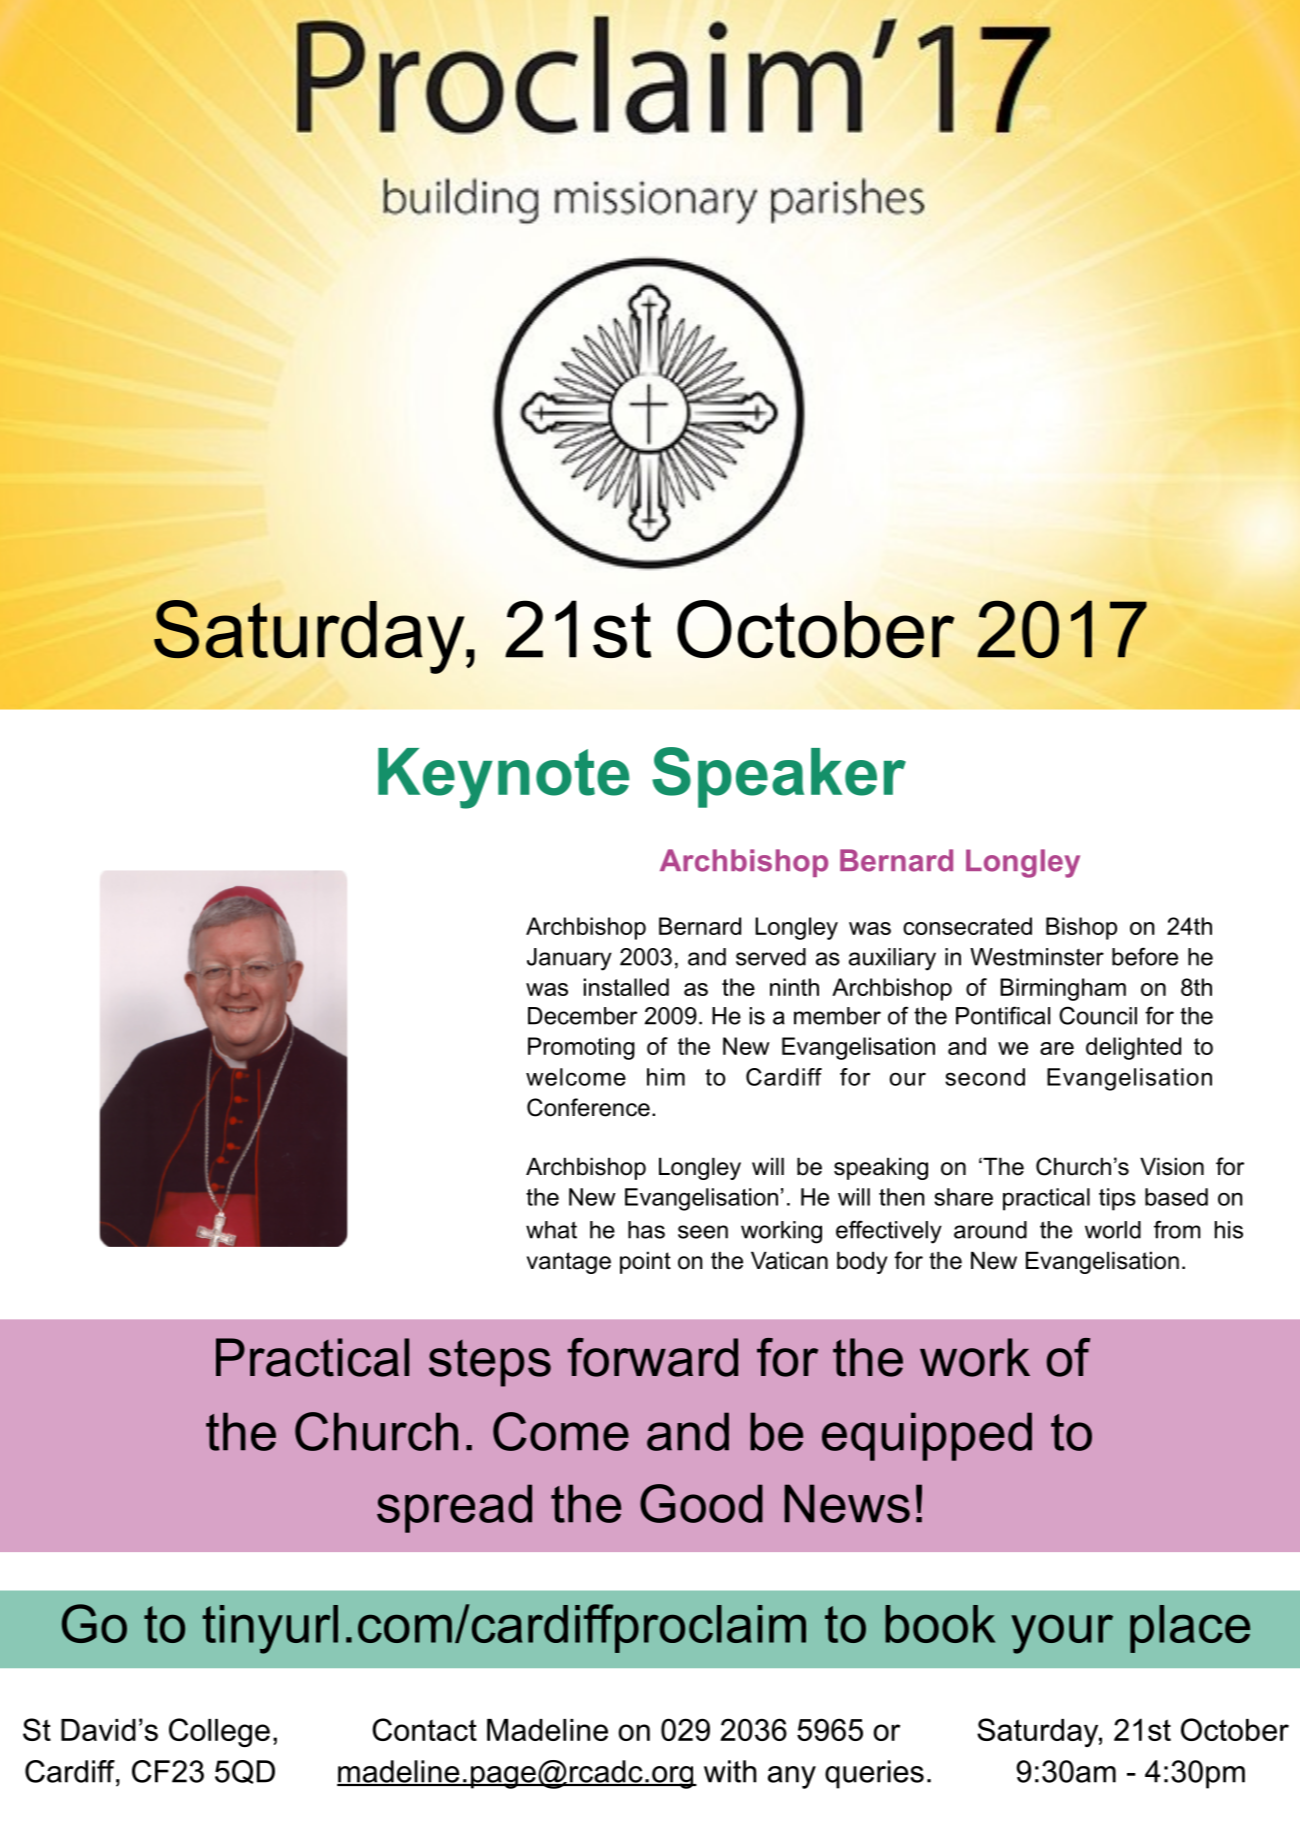  Describe the element at coordinates (490, 1363) in the image. I see `steps` at that location.
